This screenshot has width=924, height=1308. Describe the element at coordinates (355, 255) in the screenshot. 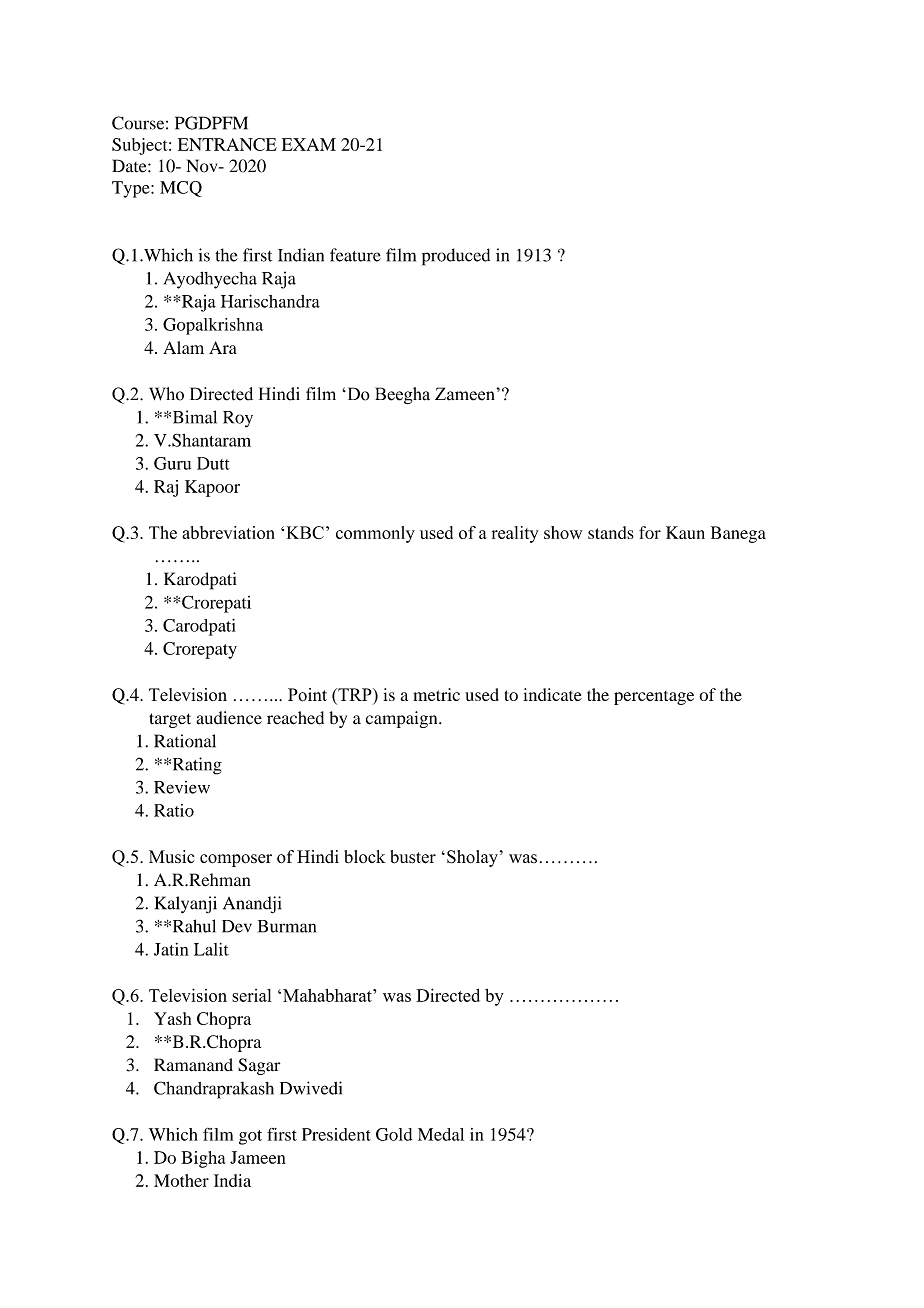

I see `feature` at that location.
